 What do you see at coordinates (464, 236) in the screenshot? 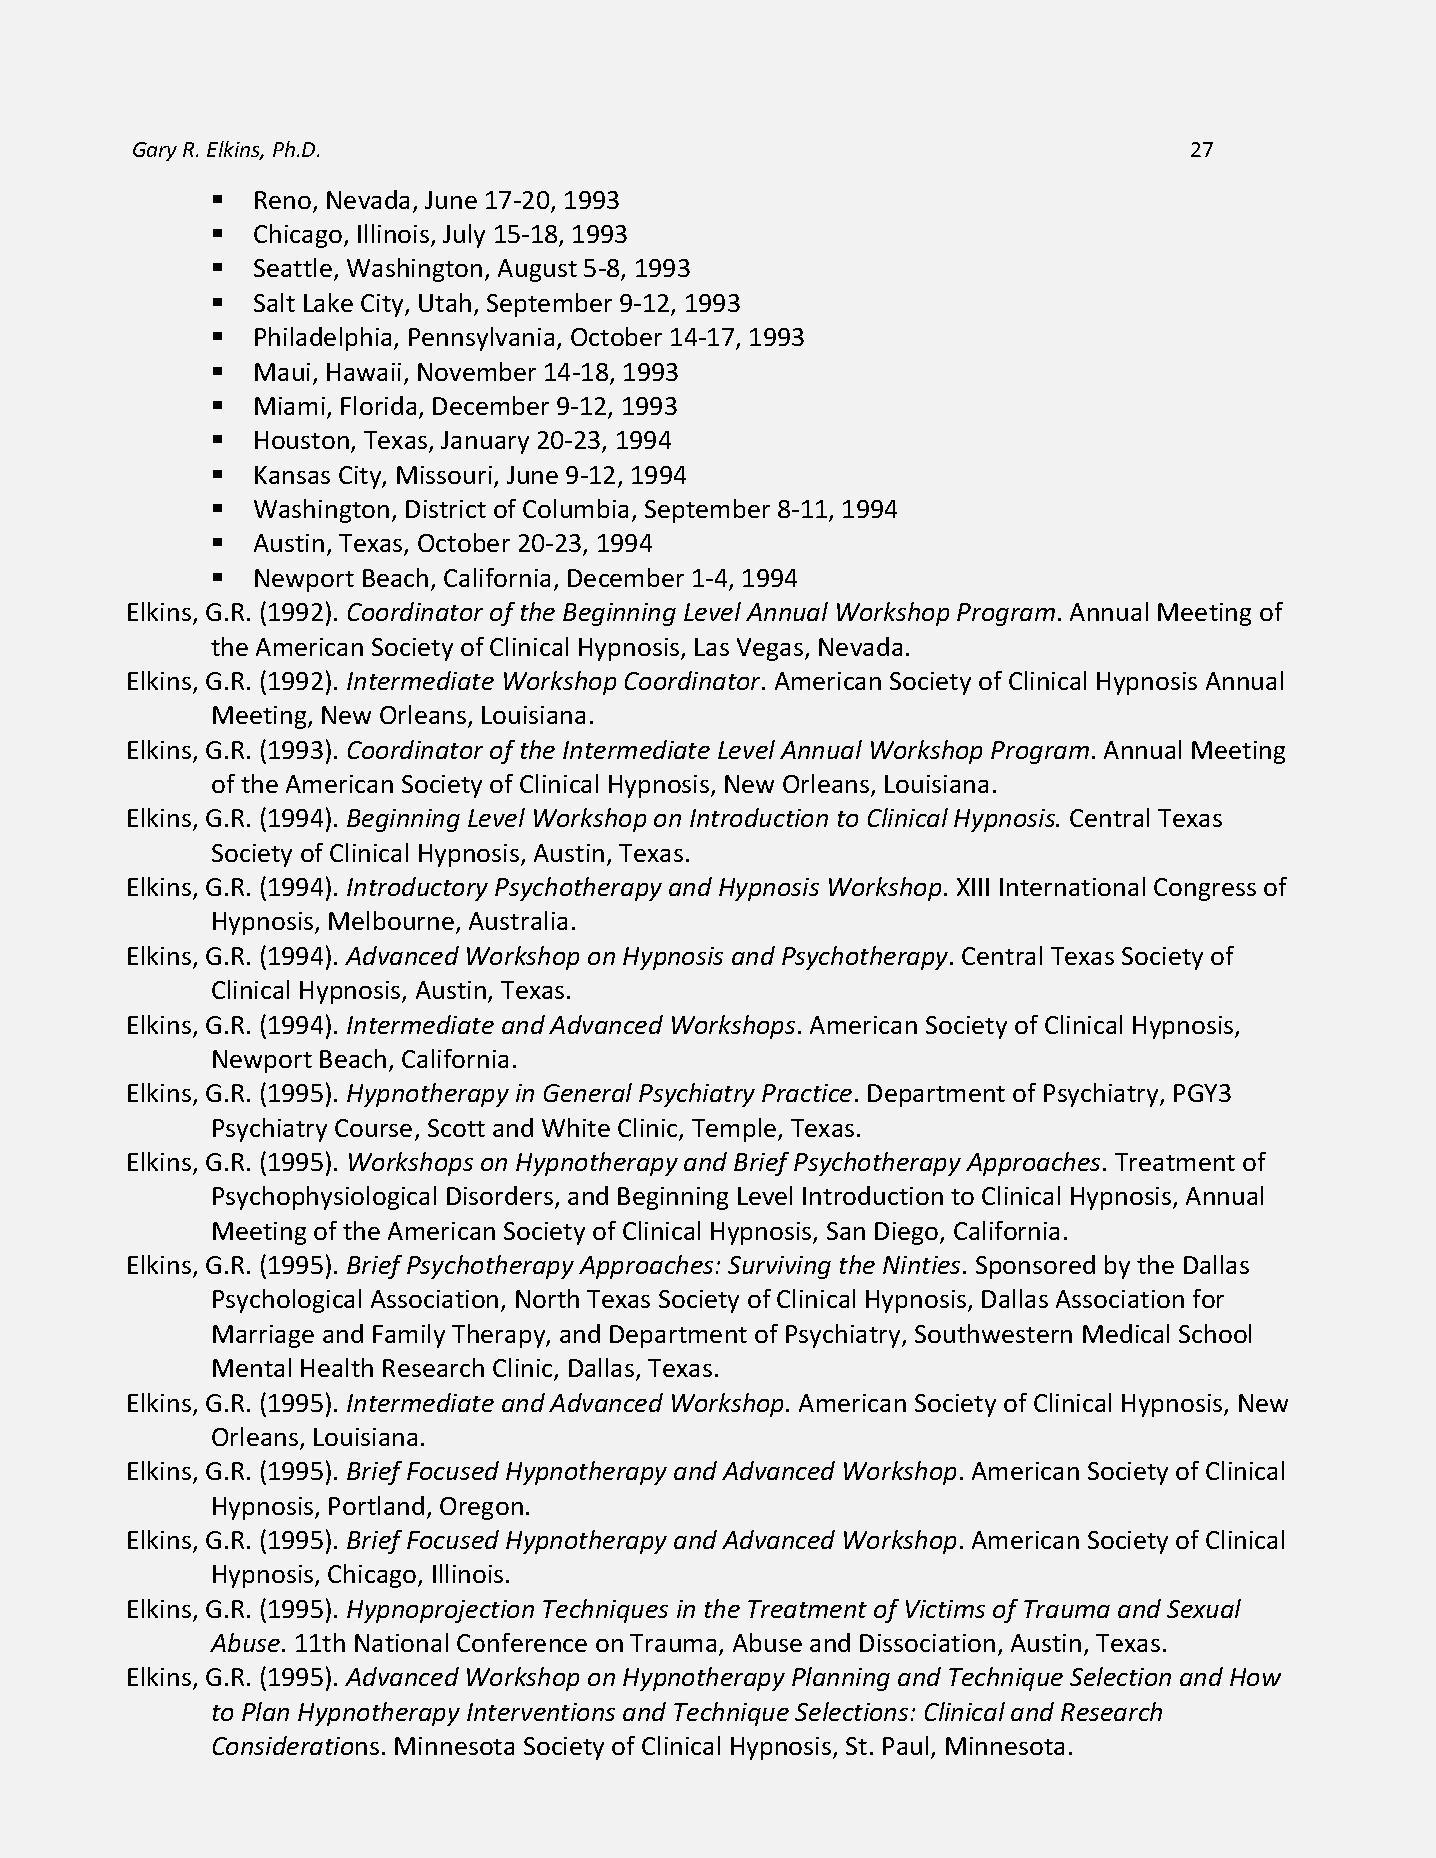
I see `July` at bounding box center [464, 236].
